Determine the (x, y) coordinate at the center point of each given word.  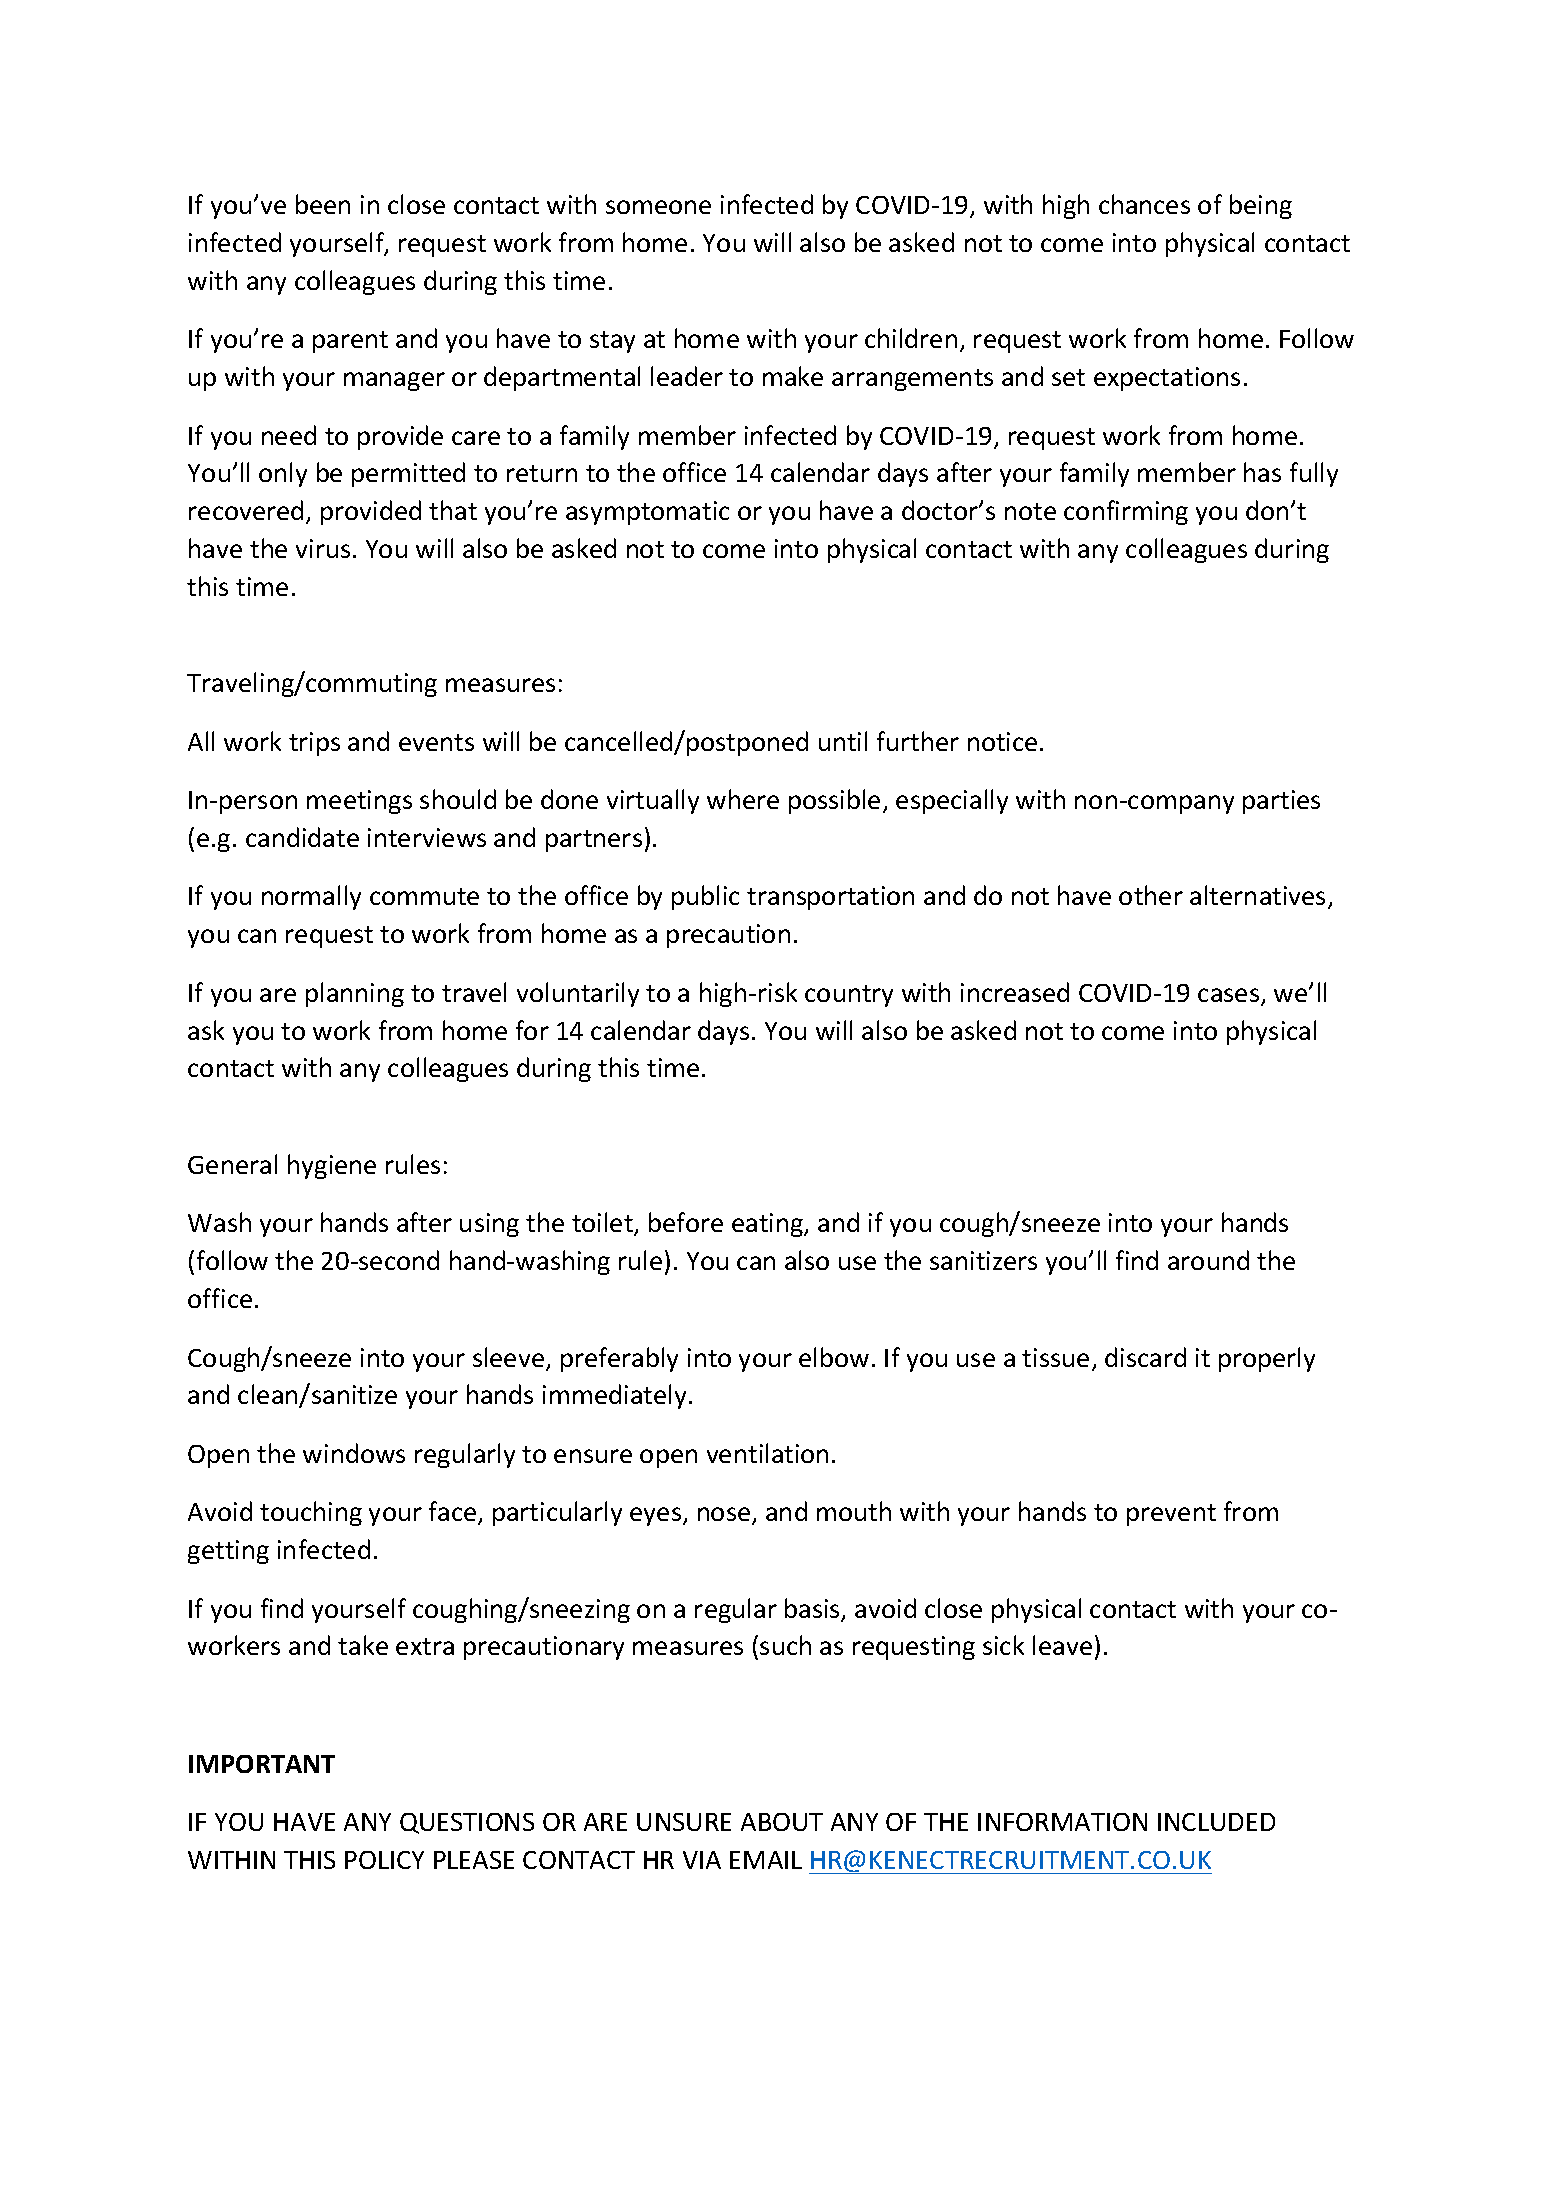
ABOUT (782, 1822)
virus (323, 548)
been (323, 204)
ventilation (767, 1453)
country (849, 996)
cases (1230, 996)
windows (354, 1453)
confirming (1126, 512)
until (843, 741)
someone (658, 207)
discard (1145, 1357)
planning (355, 994)
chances (1144, 204)
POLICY (384, 1860)
